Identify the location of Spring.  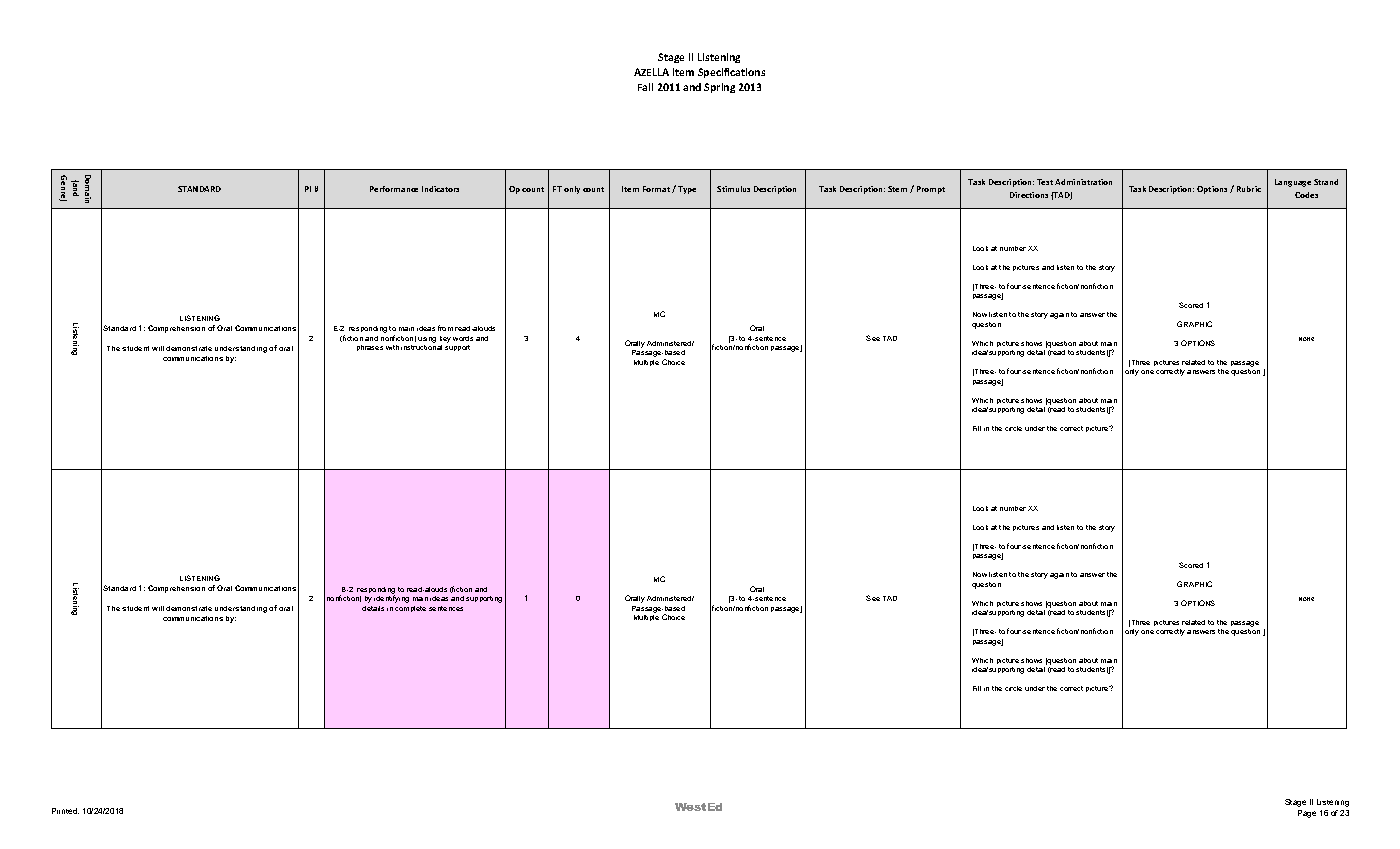
(719, 88).
